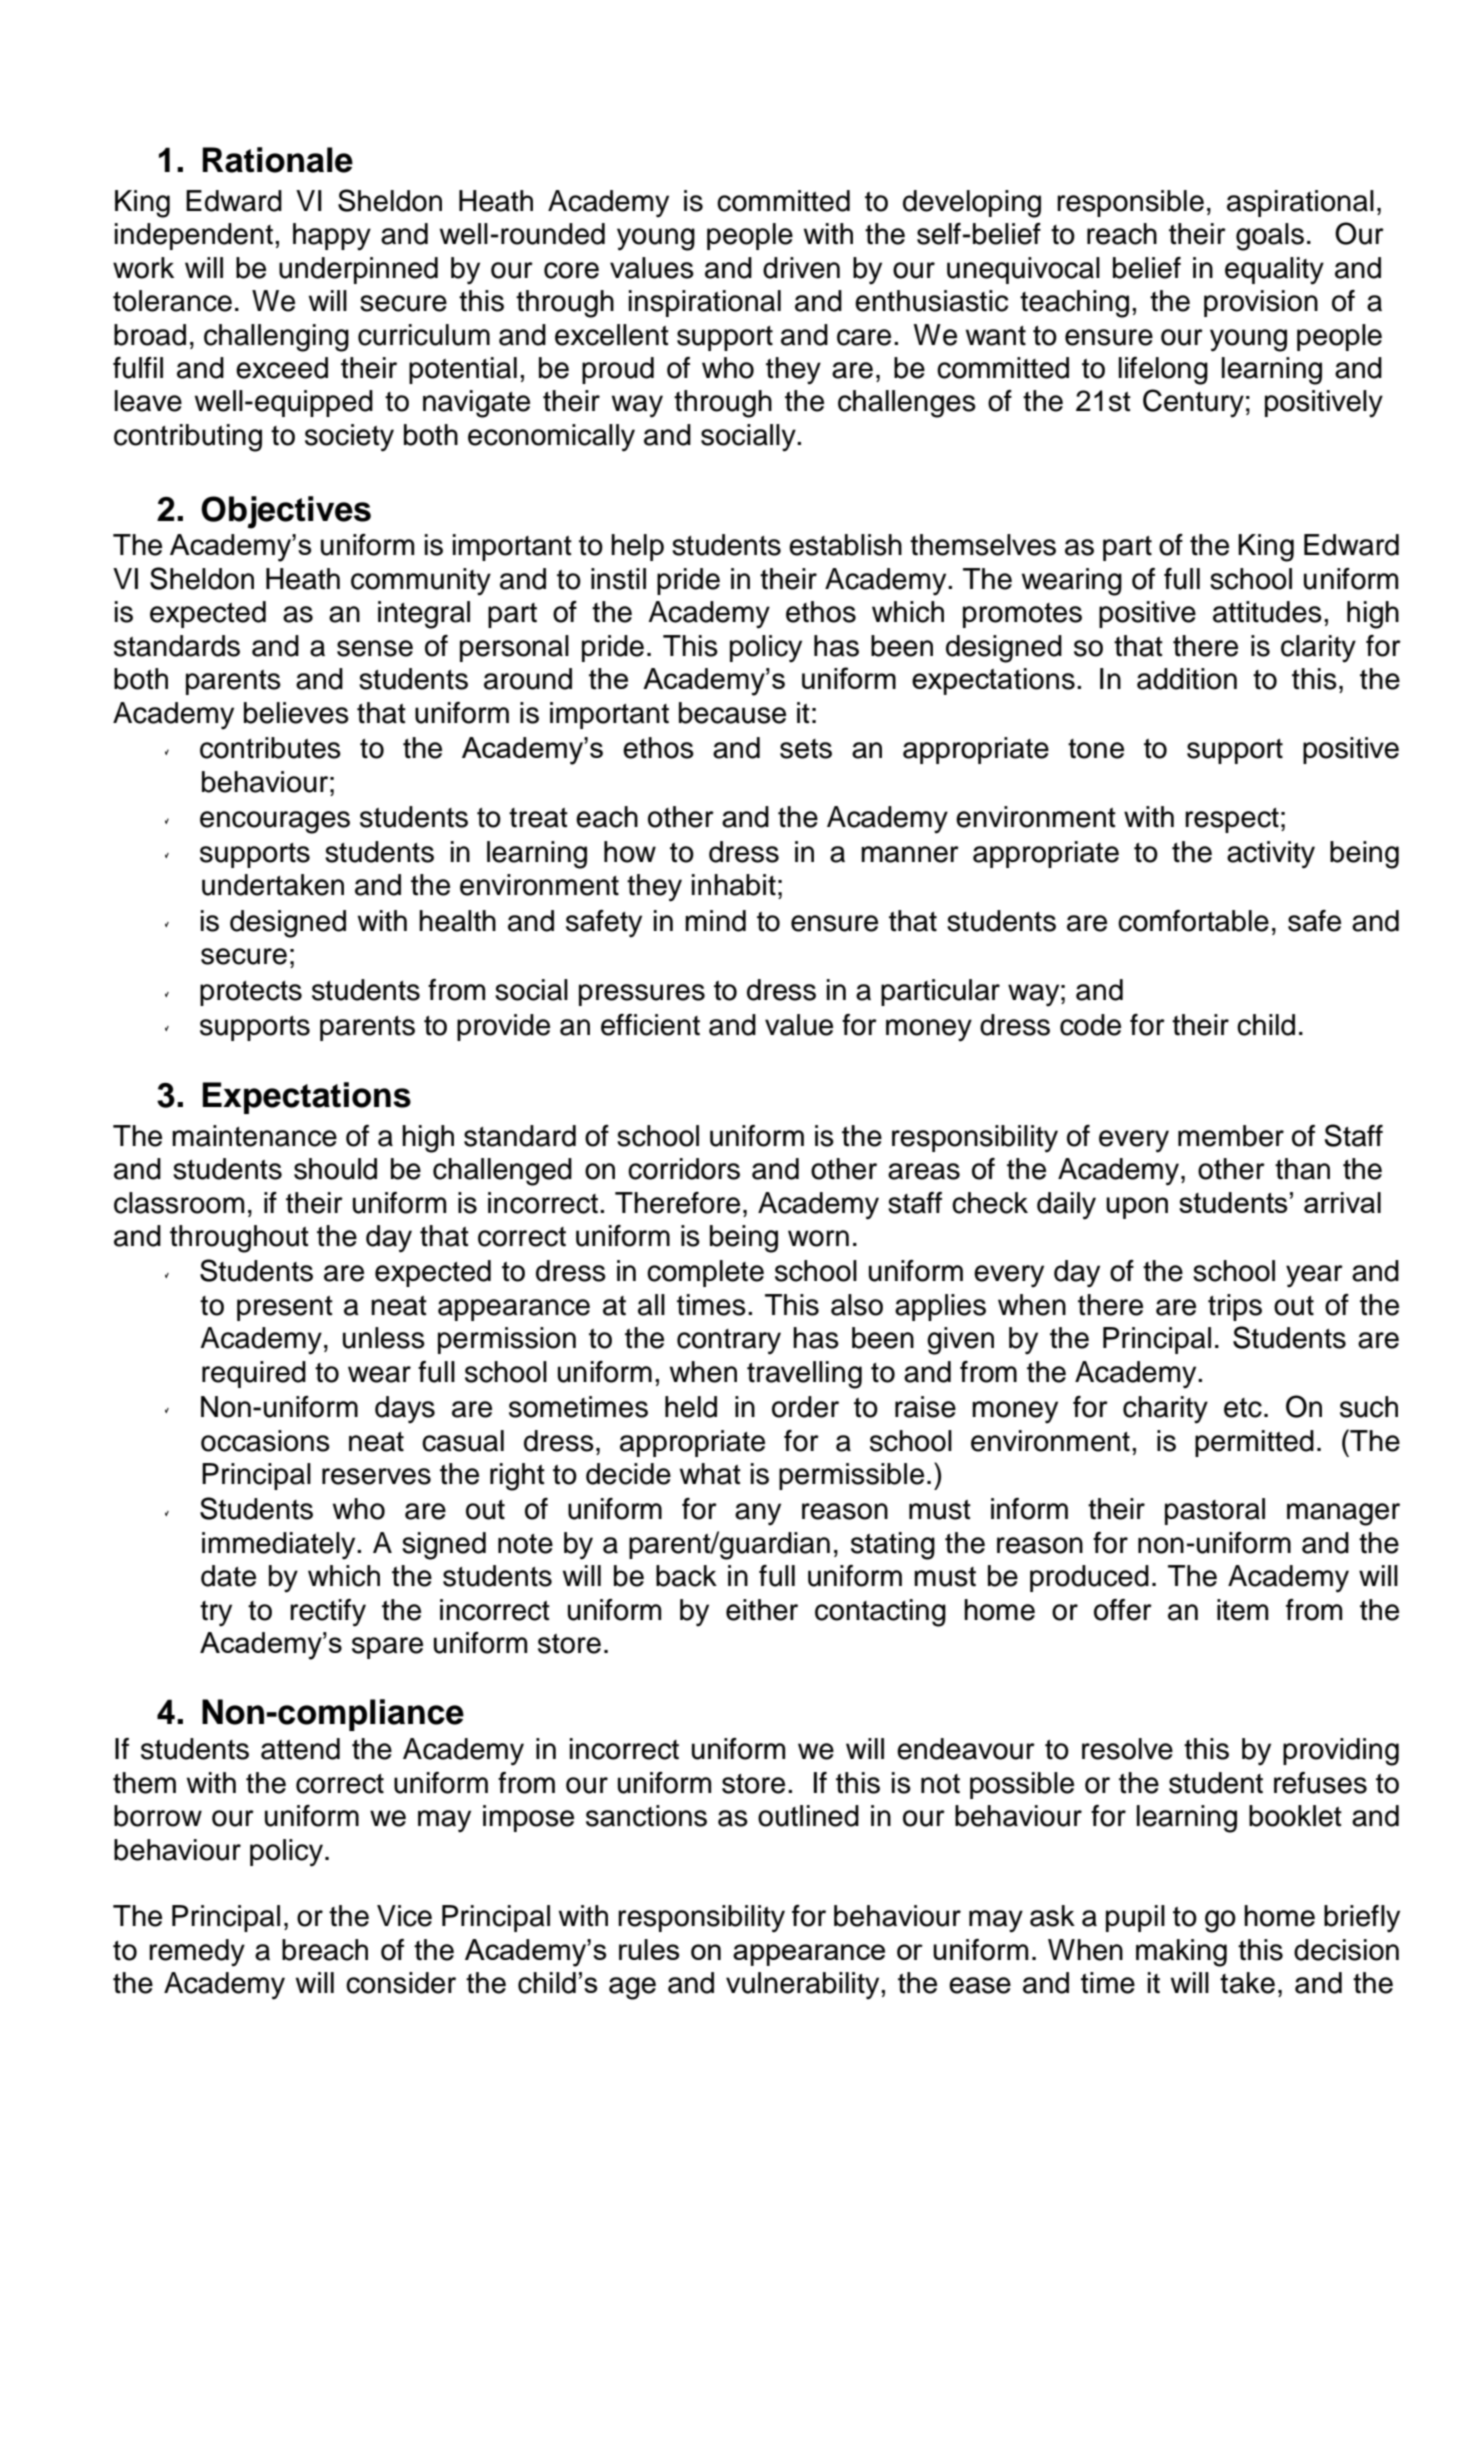  Describe the element at coordinates (1231, 1136) in the image. I see `member` at that location.
